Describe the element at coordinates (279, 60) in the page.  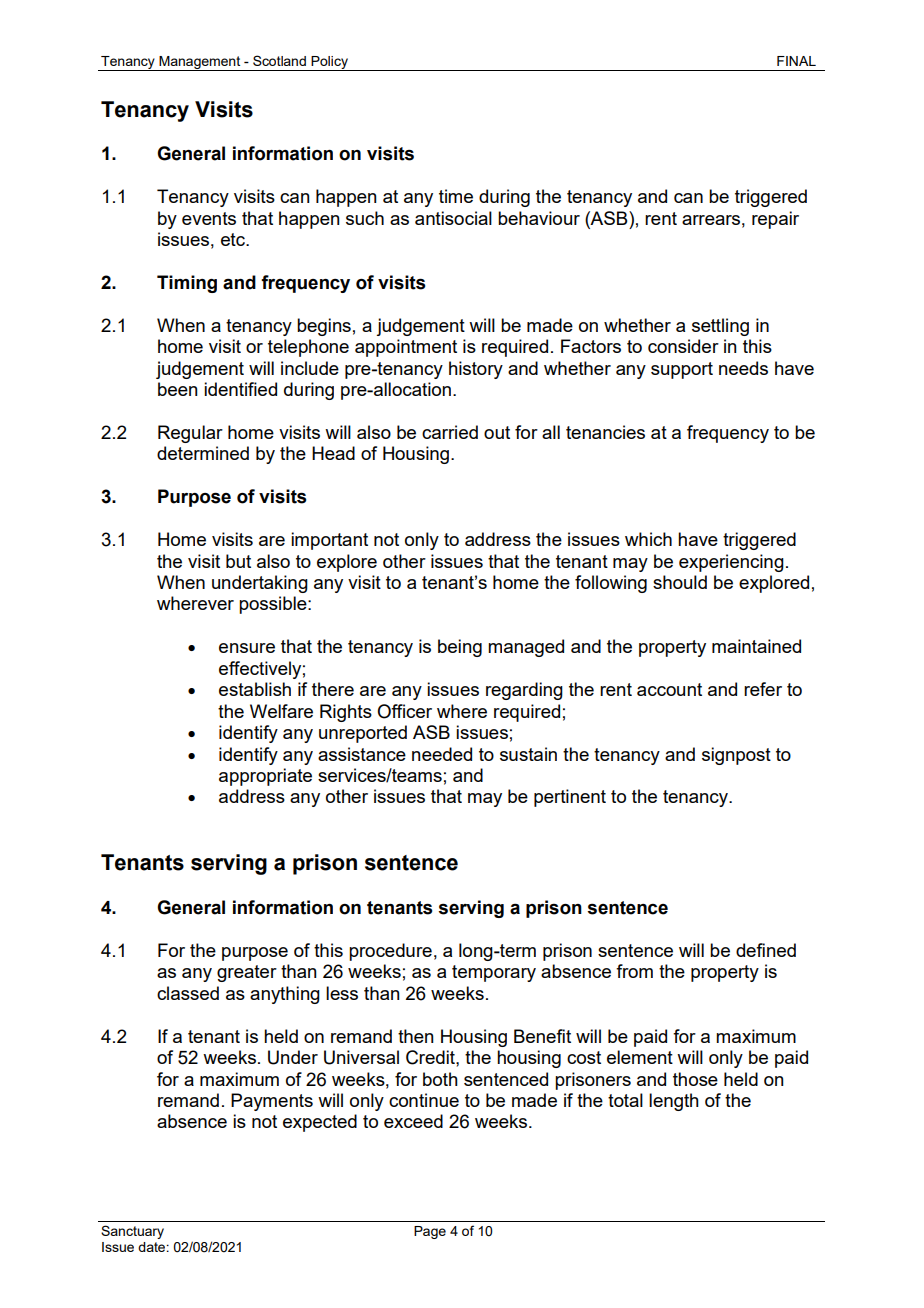
I see `Scotland` at that location.
